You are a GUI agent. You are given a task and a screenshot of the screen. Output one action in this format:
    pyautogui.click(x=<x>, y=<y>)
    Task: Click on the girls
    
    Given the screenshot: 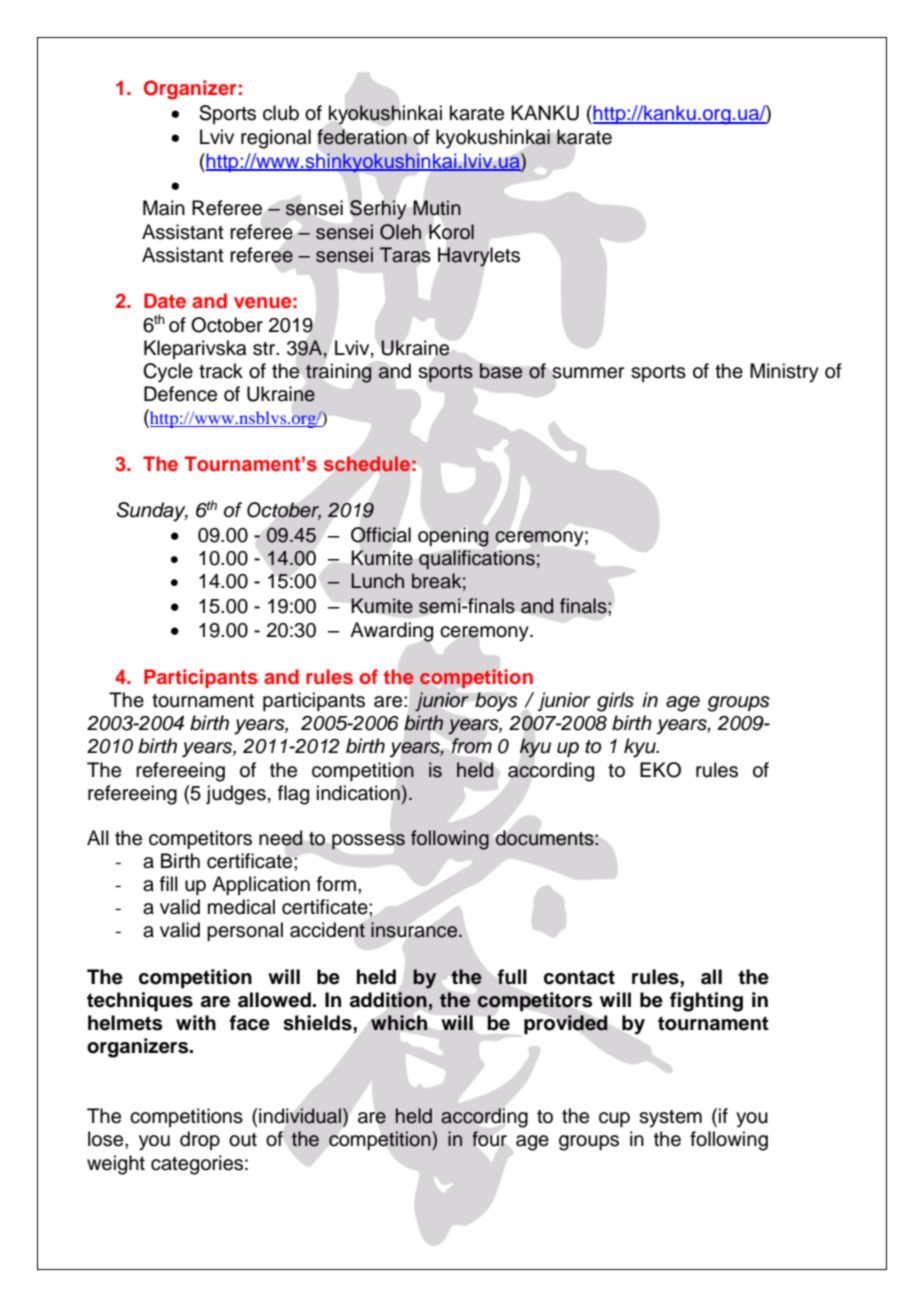 What is the action you would take?
    pyautogui.click(x=615, y=702)
